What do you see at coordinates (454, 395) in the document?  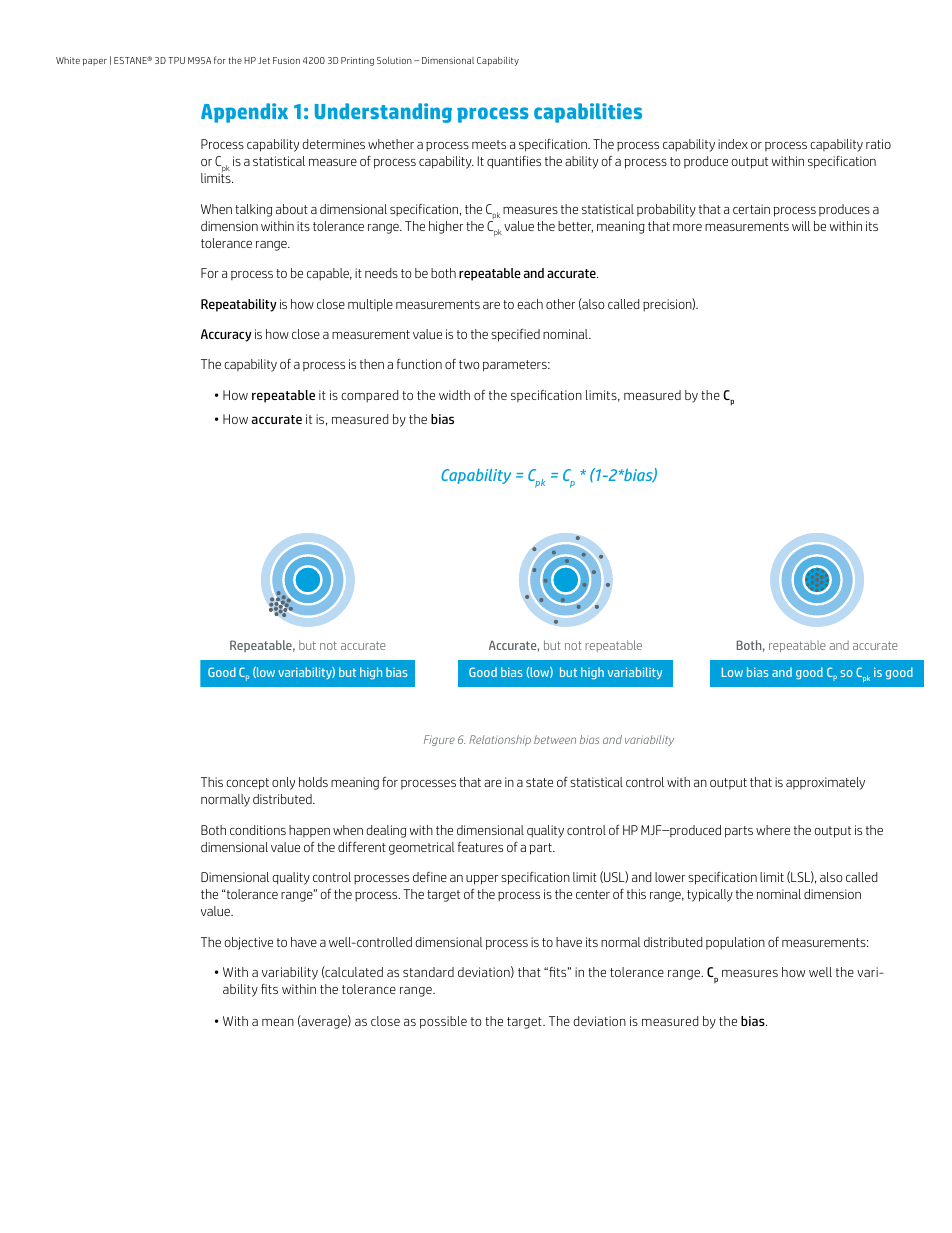 I see `width` at bounding box center [454, 395].
